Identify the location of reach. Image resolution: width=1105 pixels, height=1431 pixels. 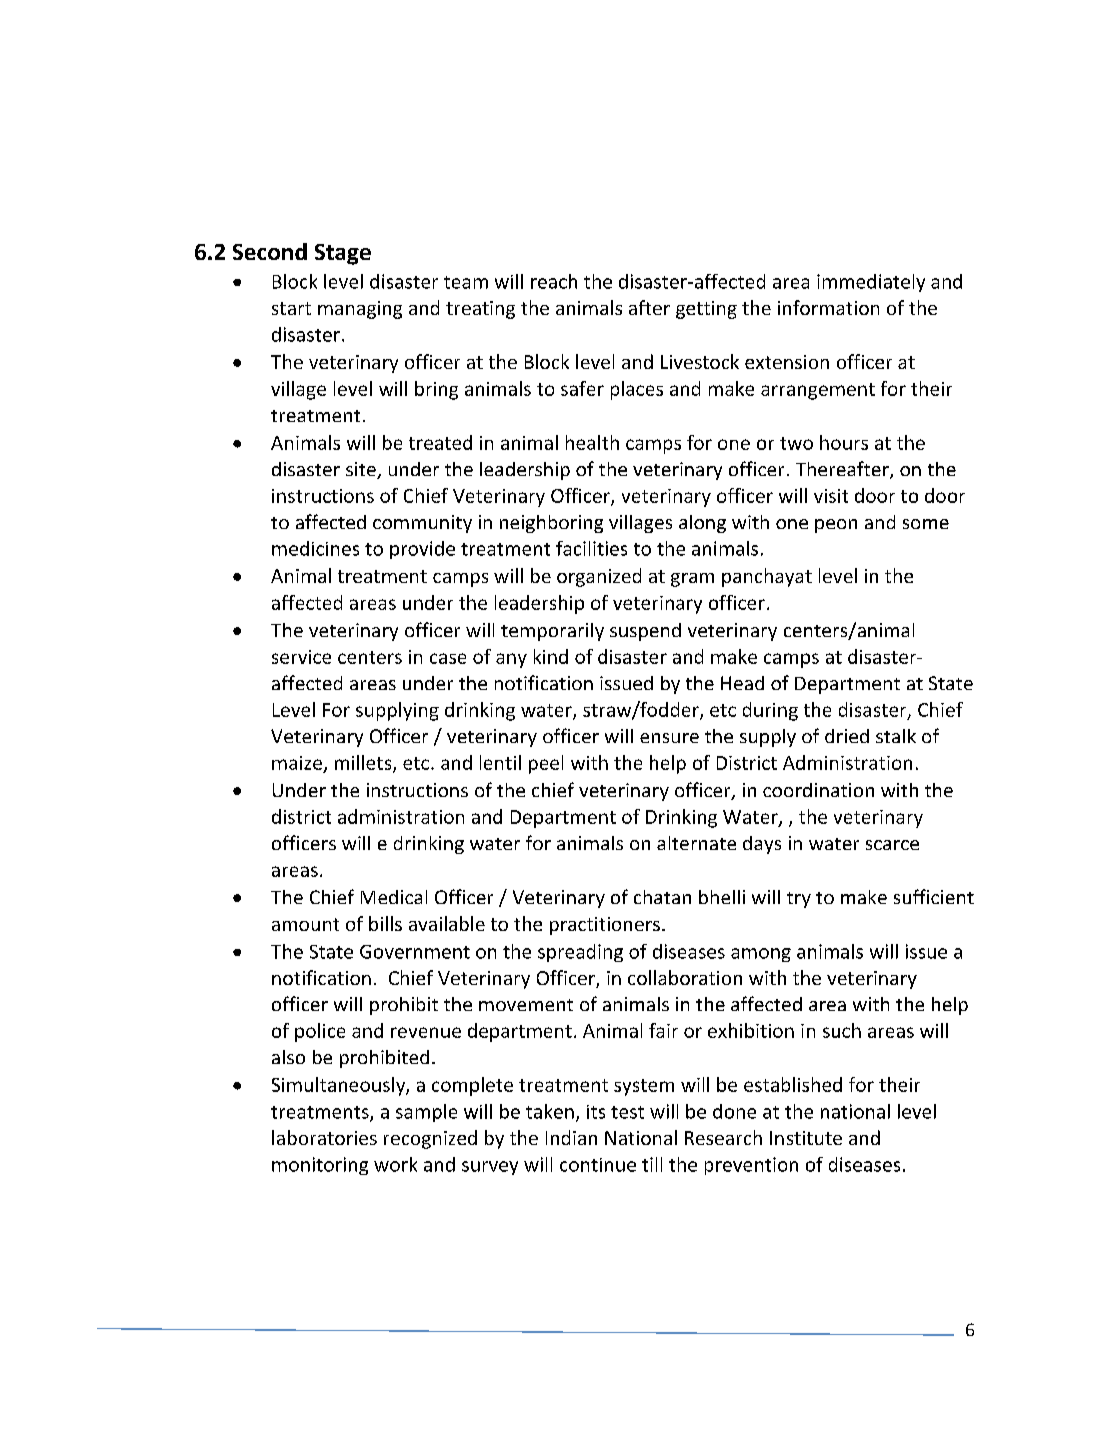
(554, 281).
